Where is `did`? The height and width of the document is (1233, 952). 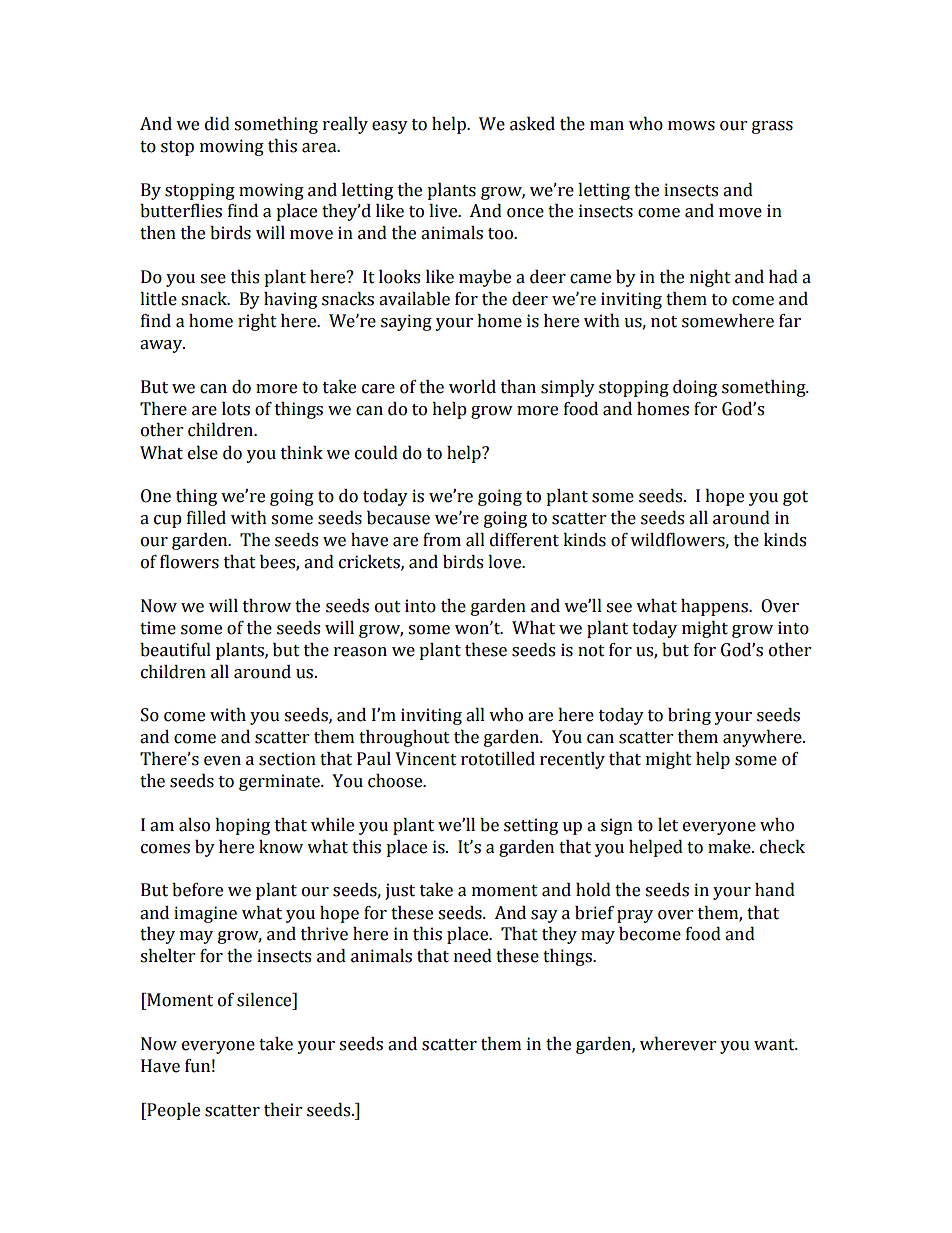
did is located at coordinates (217, 124).
